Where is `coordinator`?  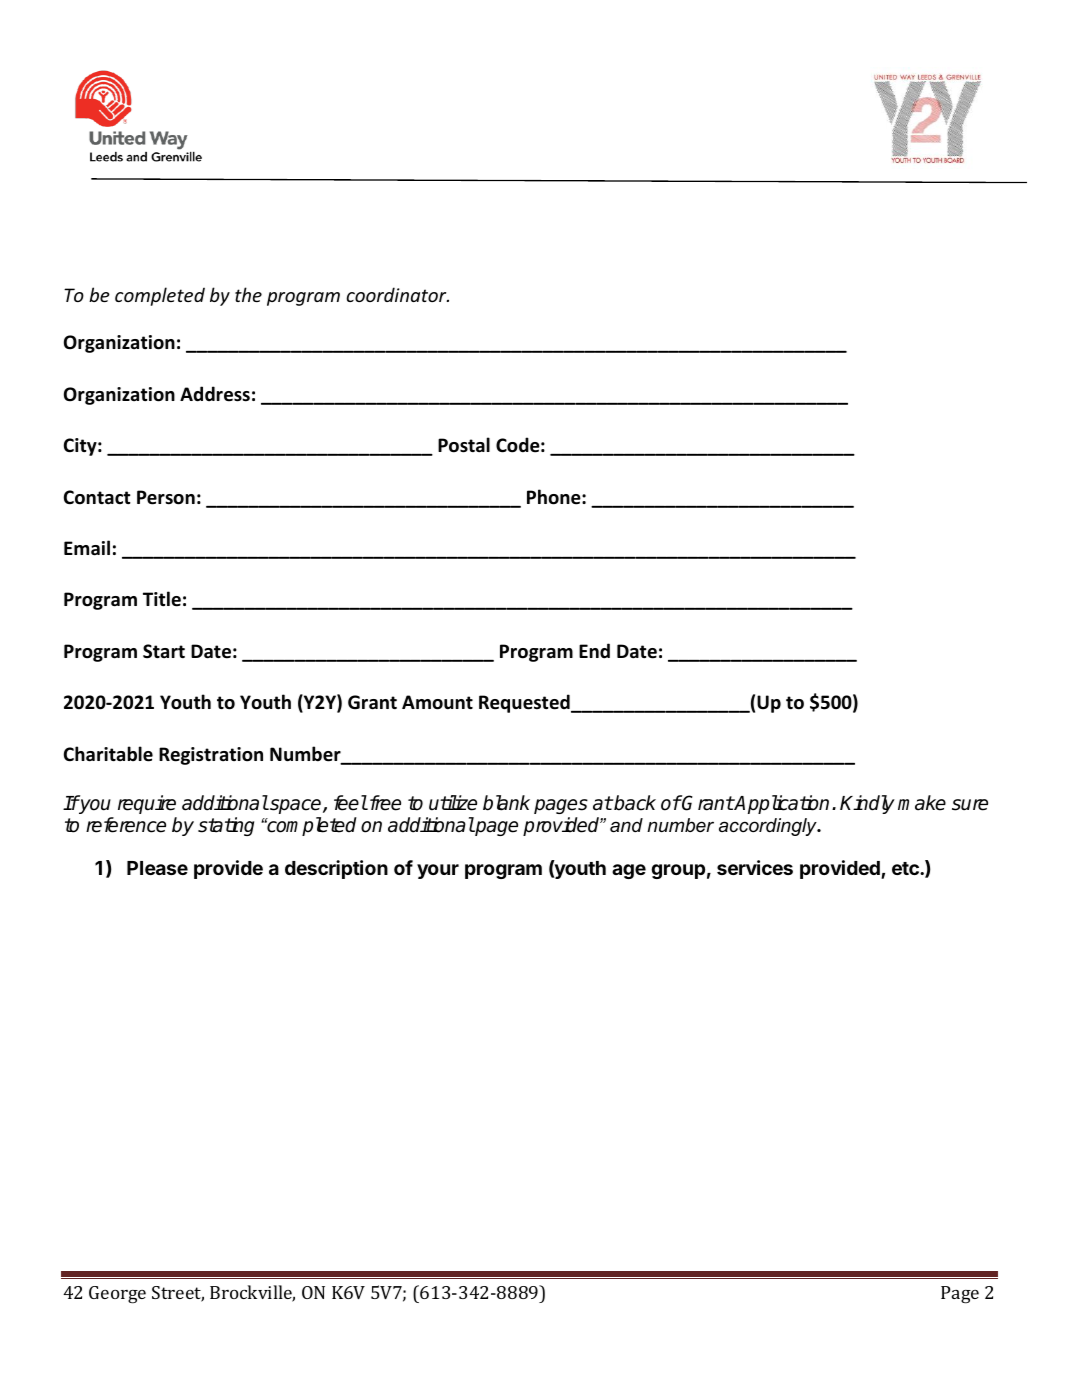 coordinator is located at coordinates (398, 294).
